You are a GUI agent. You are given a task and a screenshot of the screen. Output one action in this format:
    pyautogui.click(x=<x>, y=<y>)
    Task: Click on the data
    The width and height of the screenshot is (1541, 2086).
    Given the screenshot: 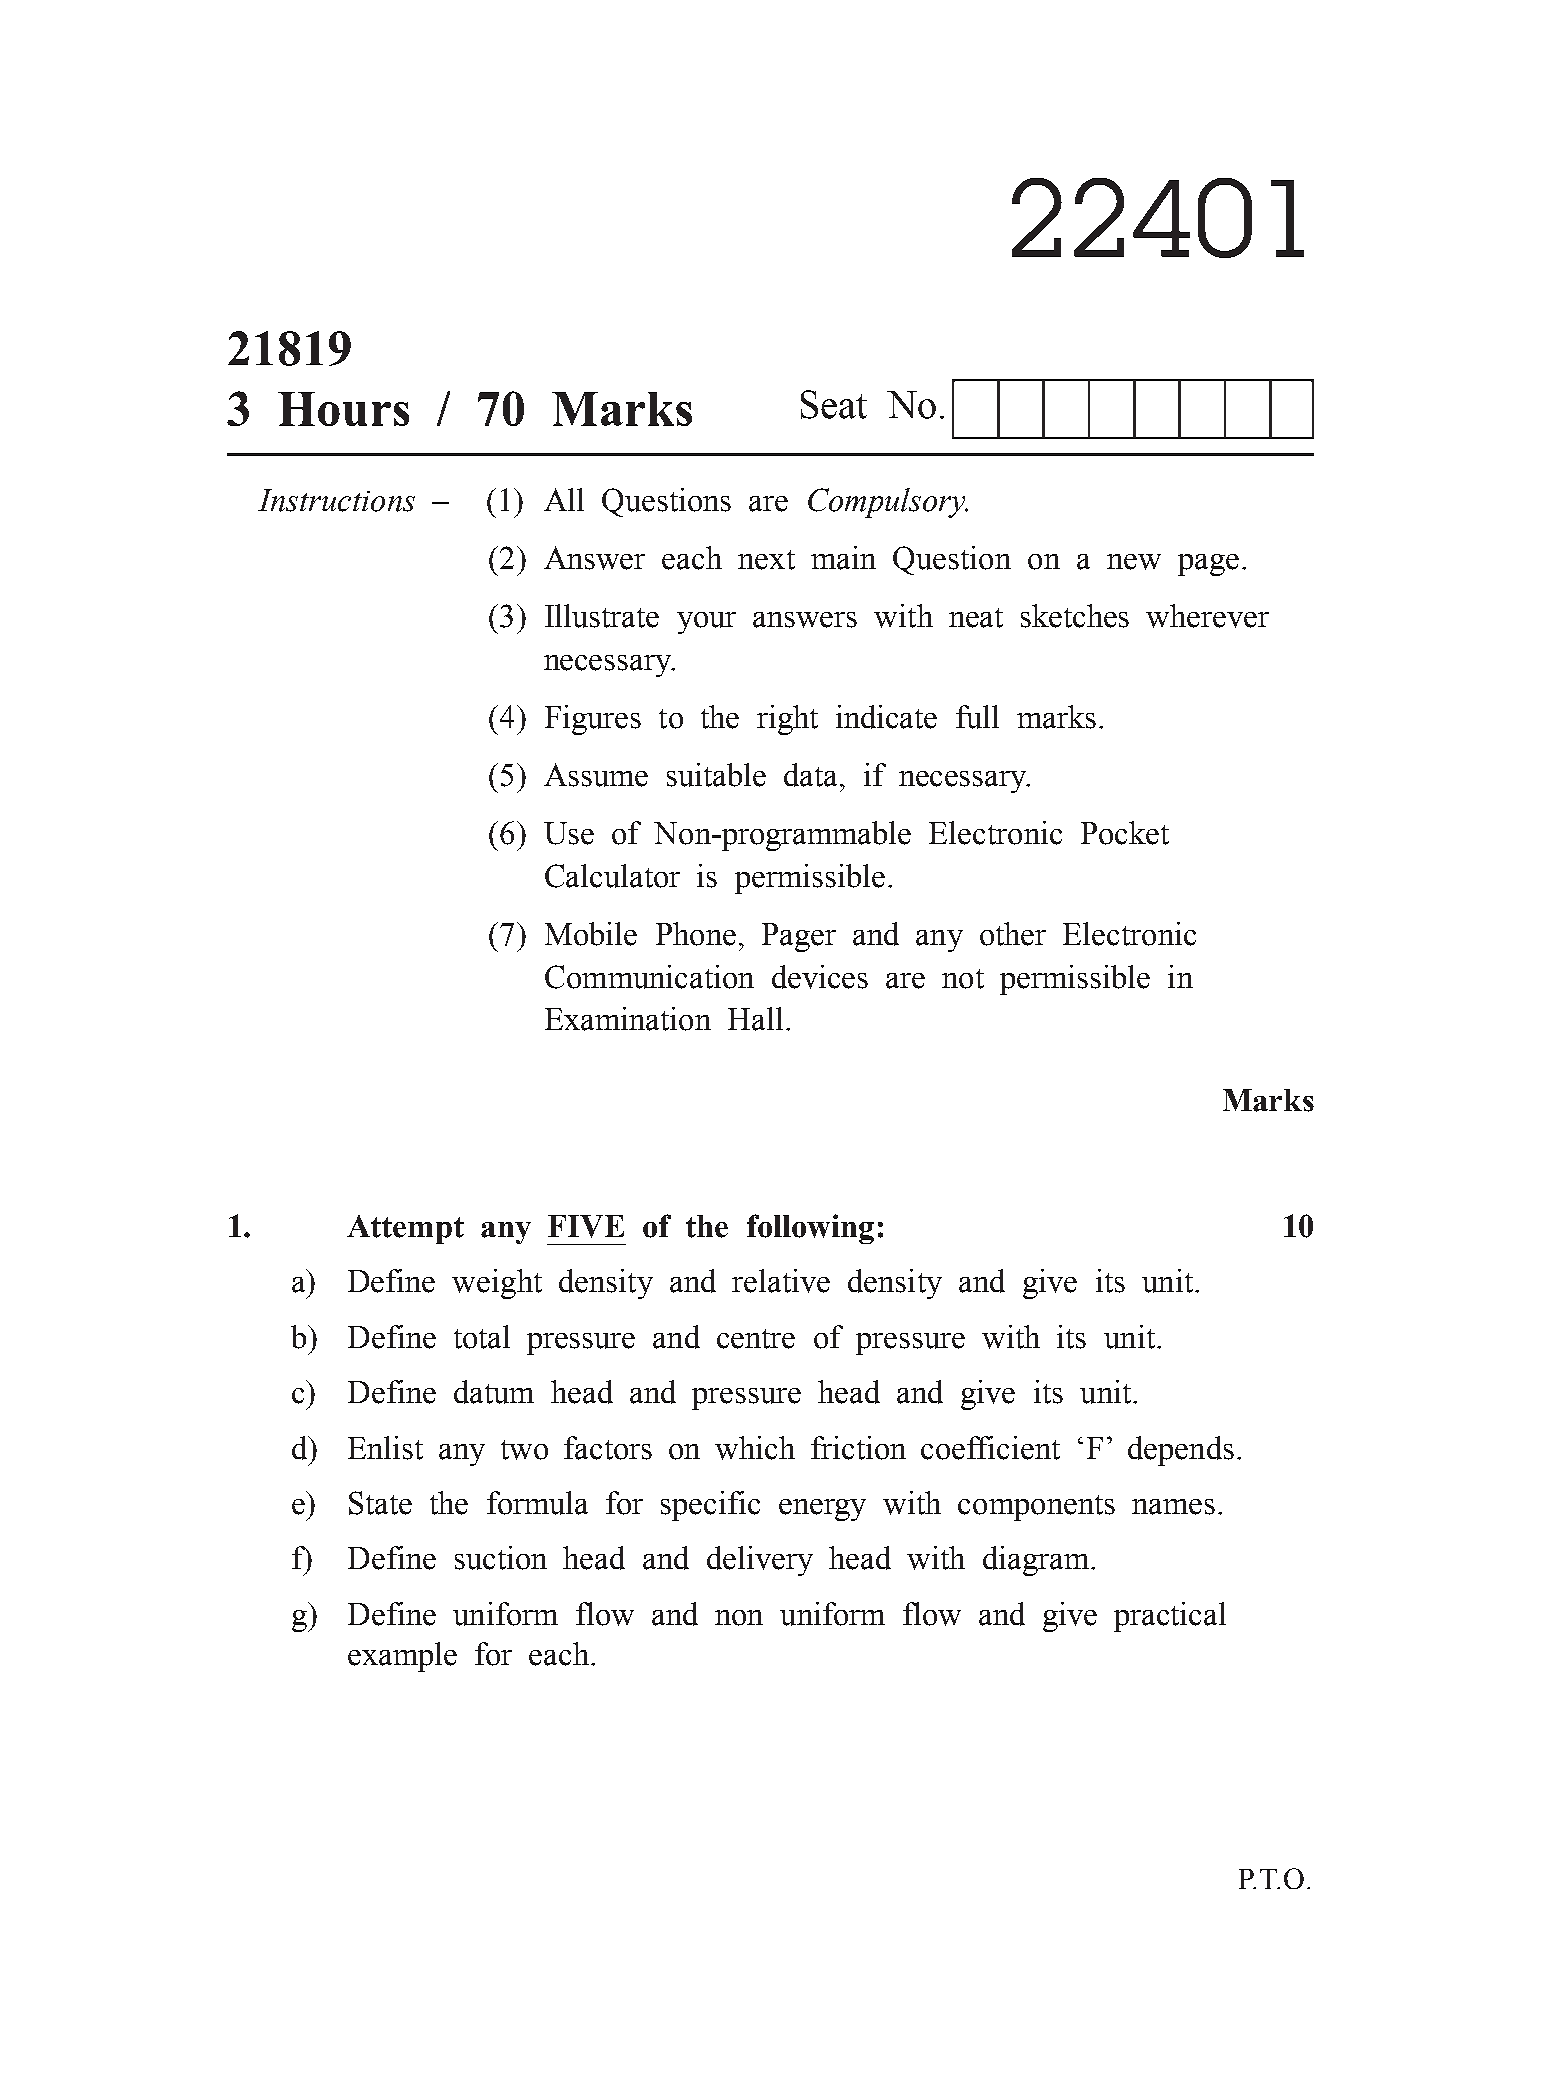 What is the action you would take?
    pyautogui.click(x=812, y=775)
